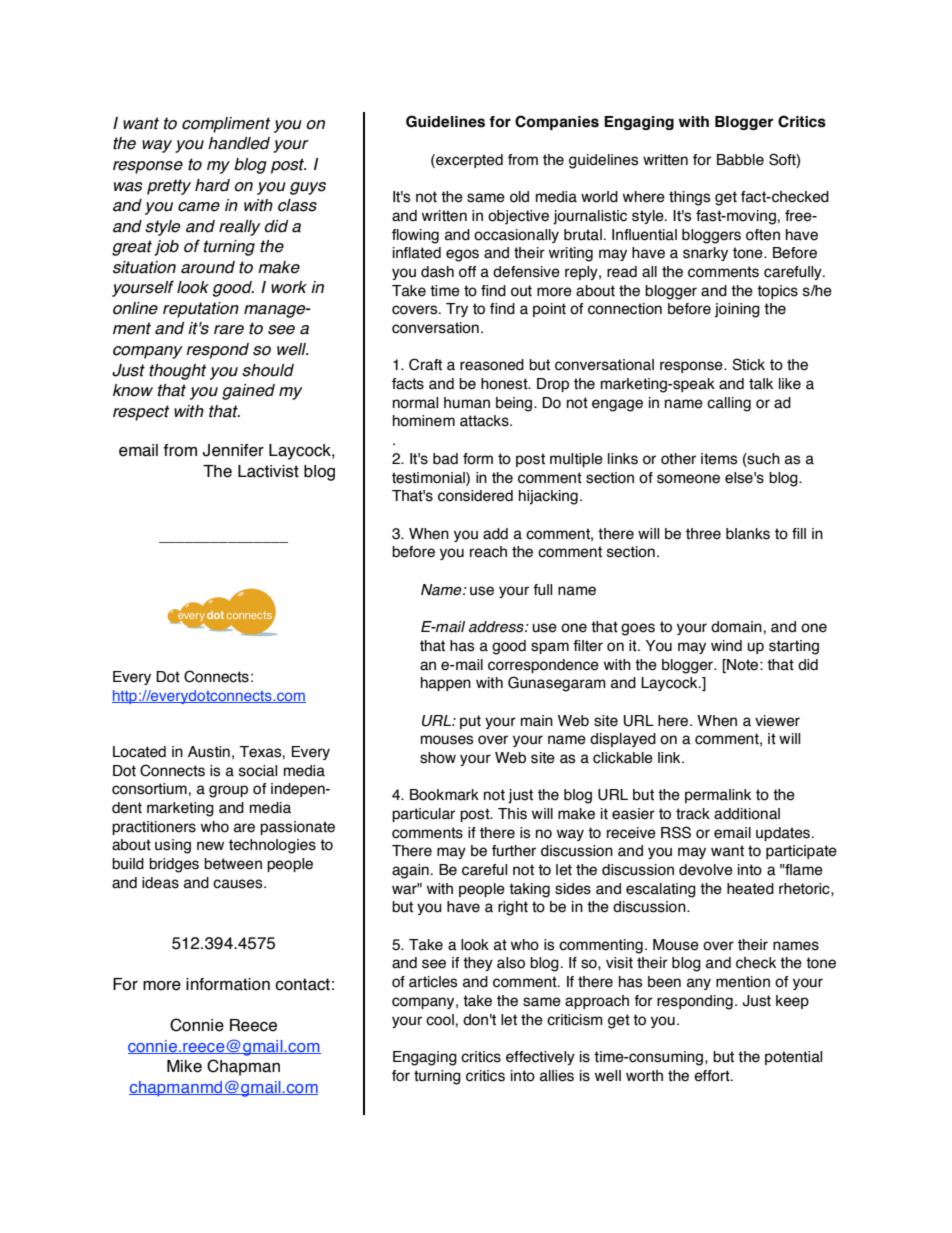 The width and height of the page is (952, 1233). I want to click on Mike, so click(184, 1066).
